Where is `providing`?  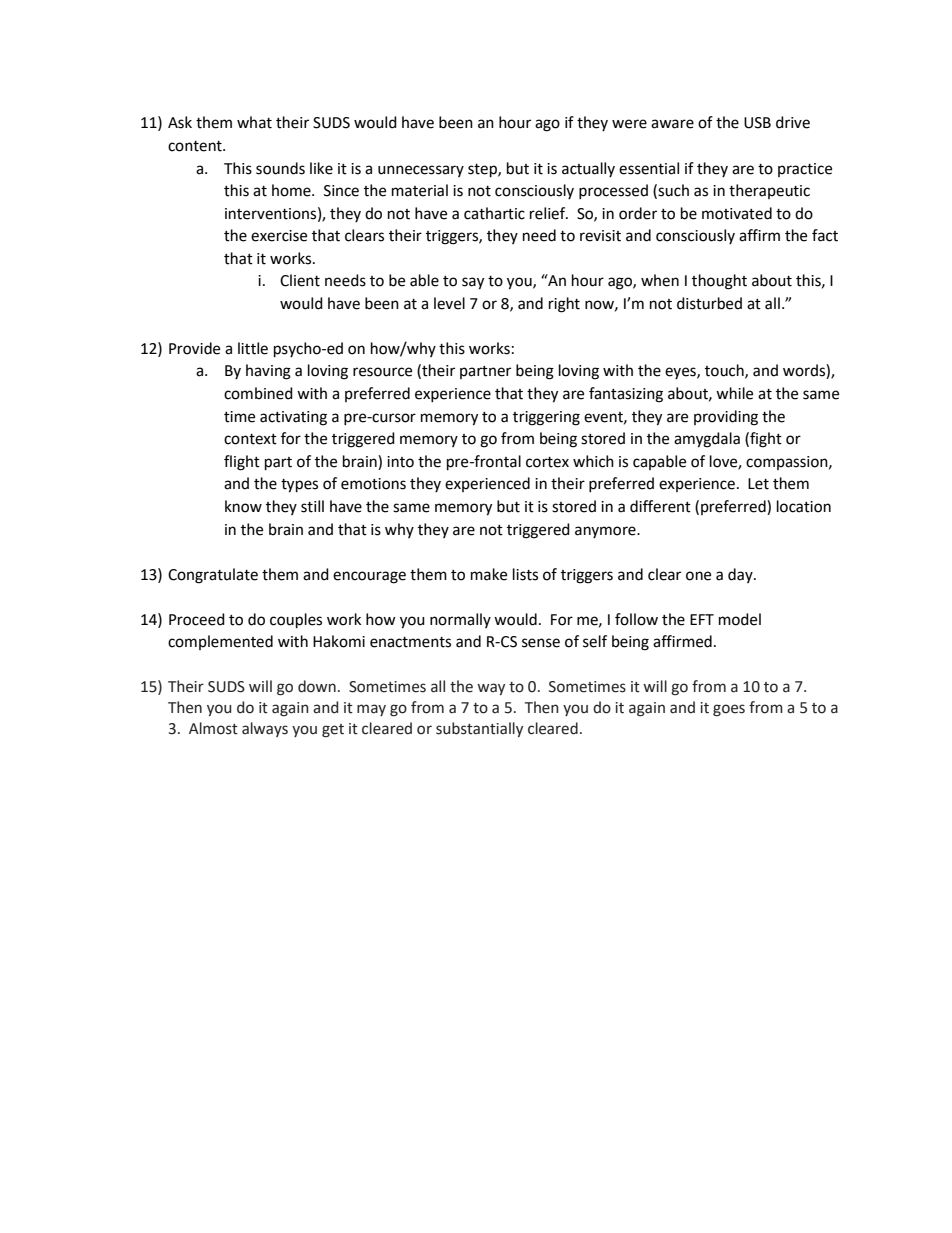 providing is located at coordinates (726, 418).
